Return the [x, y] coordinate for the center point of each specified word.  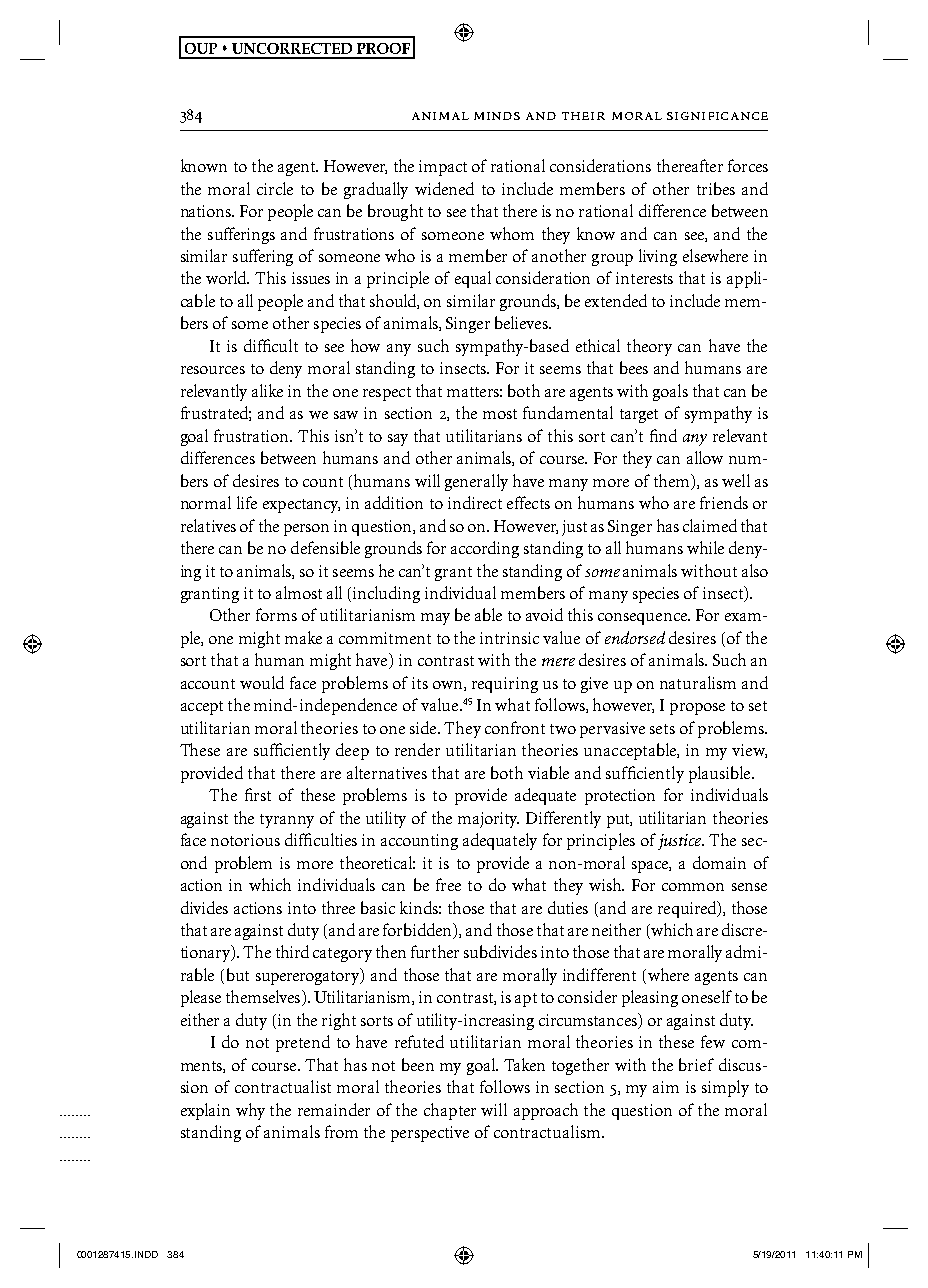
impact [443, 168]
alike [267, 390]
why [250, 1111]
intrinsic [509, 638]
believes [522, 322]
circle [275, 188]
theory [649, 347]
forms [276, 614]
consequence [644, 619]
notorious [245, 840]
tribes [716, 188]
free [448, 884]
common [693, 887]
